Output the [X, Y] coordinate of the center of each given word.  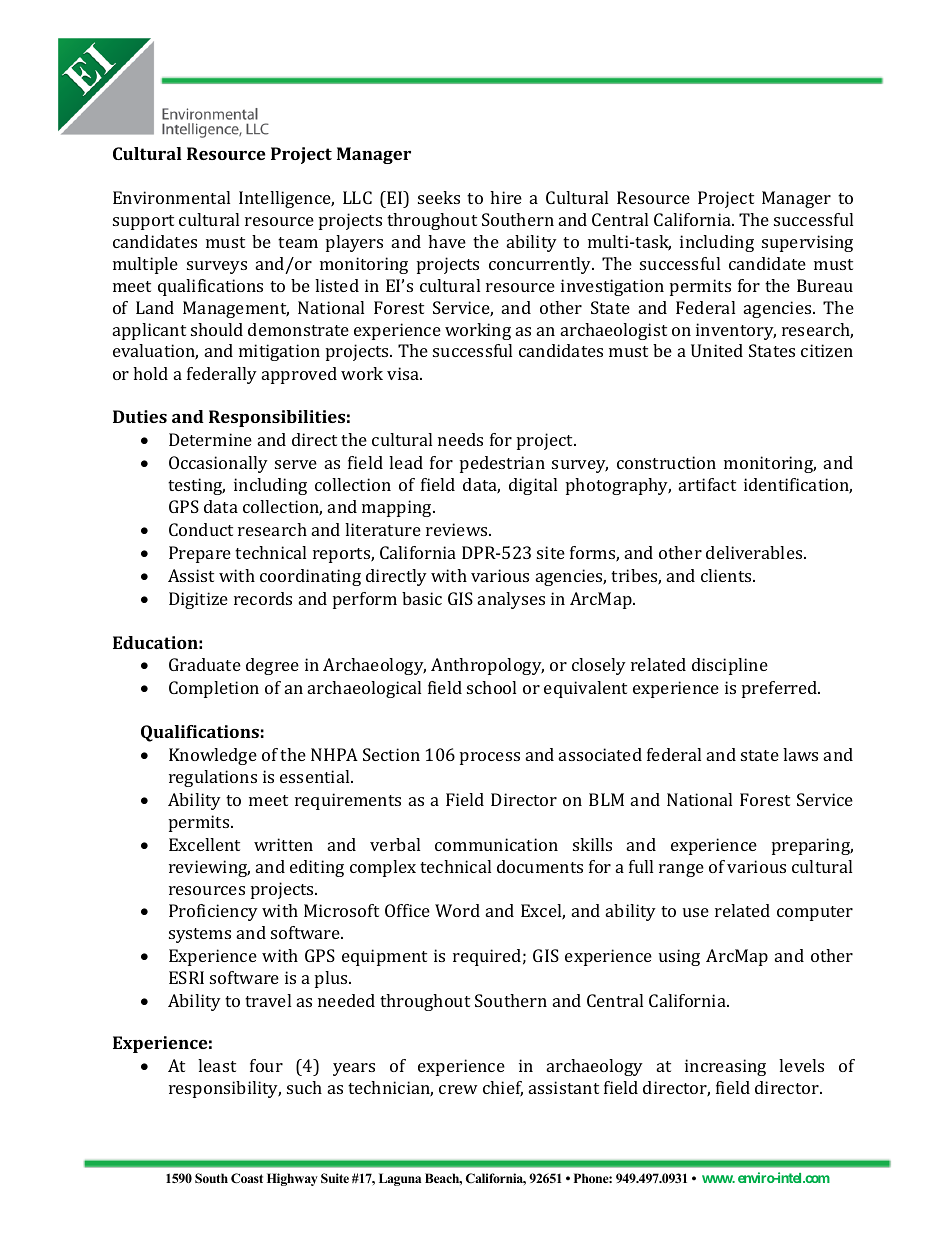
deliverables [755, 552]
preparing [812, 846]
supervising [807, 243]
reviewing [209, 868]
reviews [458, 529]
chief [503, 1089]
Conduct [201, 529]
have [447, 241]
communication [496, 844]
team [298, 242]
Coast [247, 1178]
